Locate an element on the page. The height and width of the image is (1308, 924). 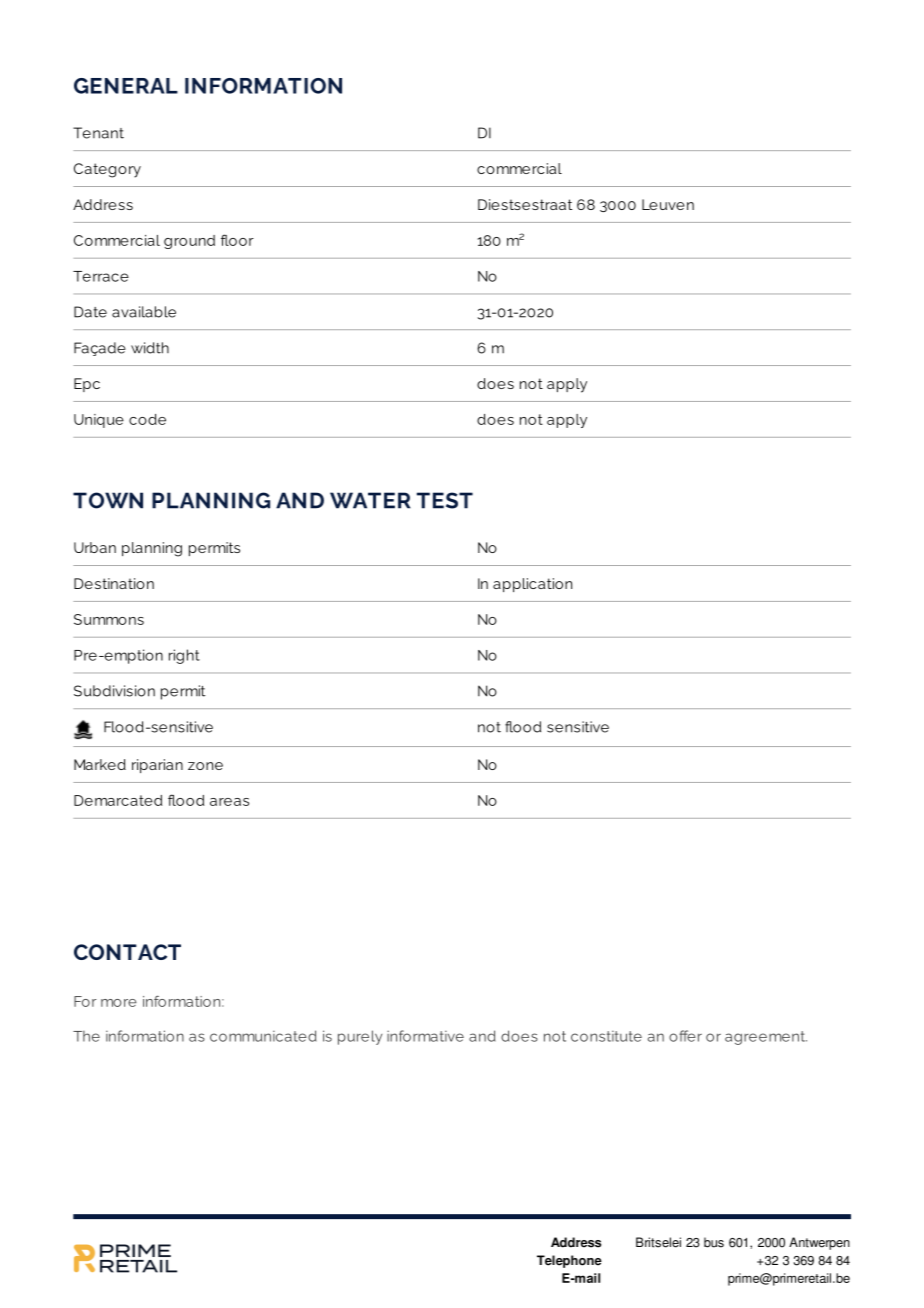
TEST is located at coordinates (445, 500).
